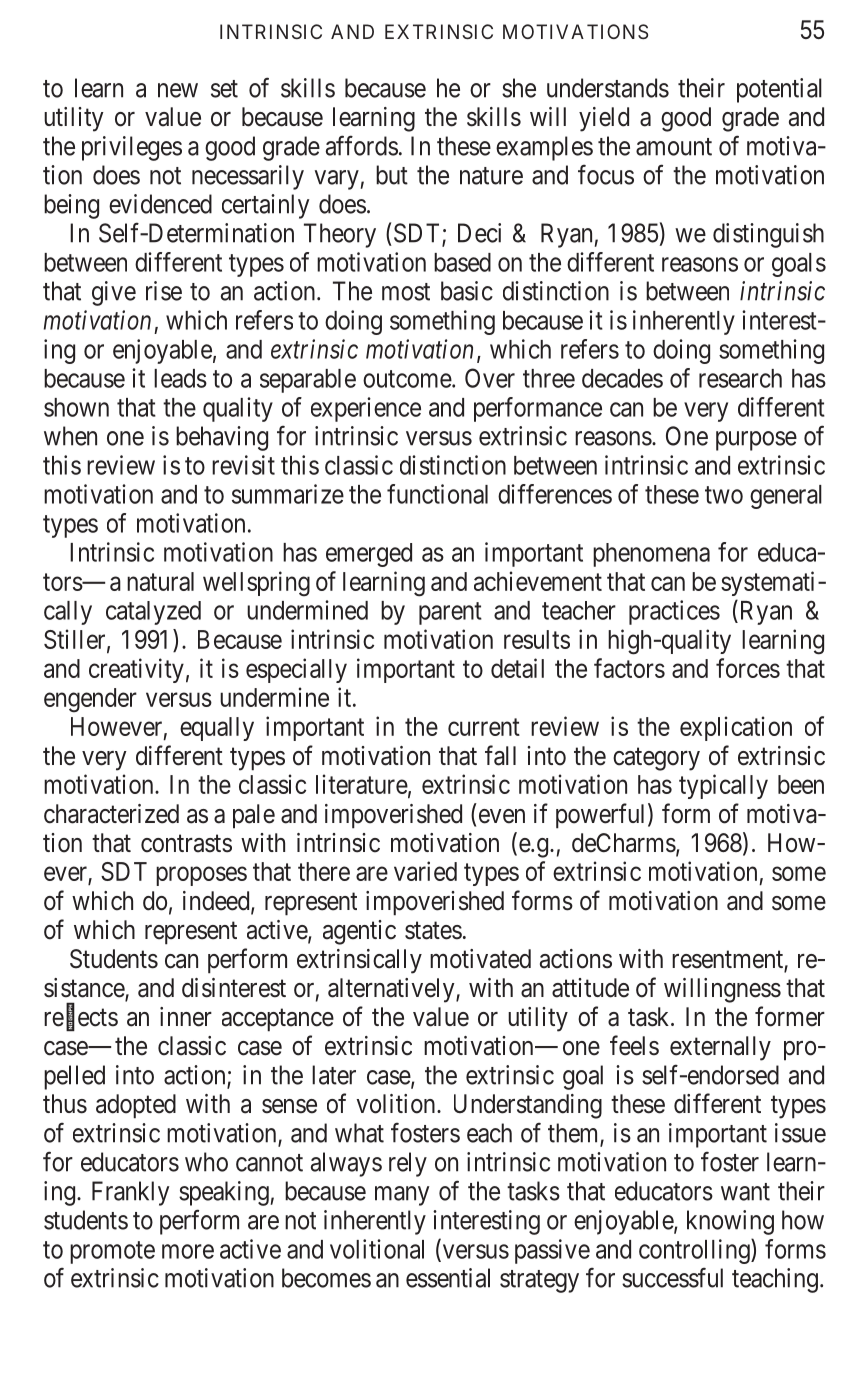  I want to click on contrasts, so click(186, 844).
